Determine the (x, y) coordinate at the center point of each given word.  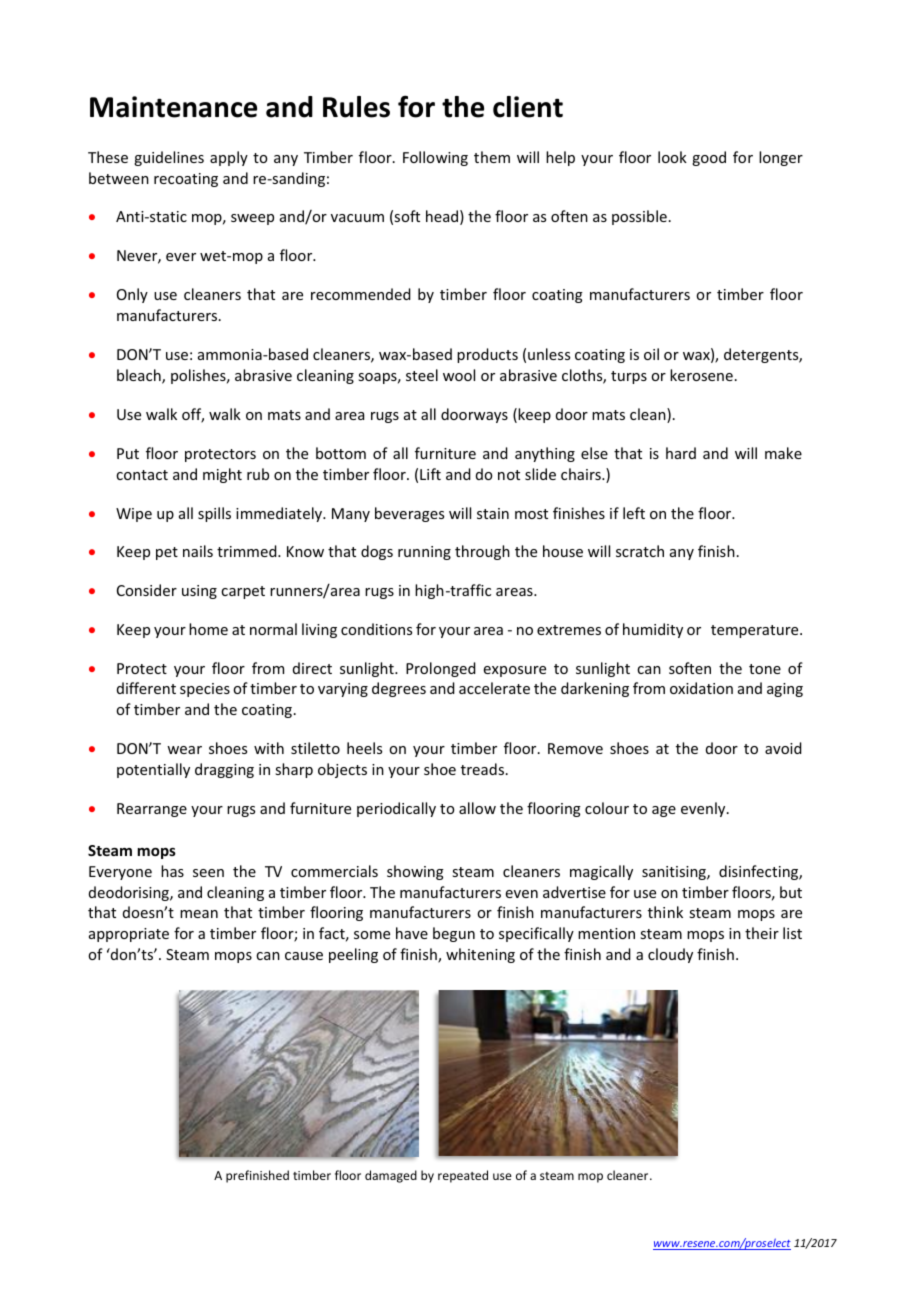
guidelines (169, 158)
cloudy (670, 955)
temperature (756, 631)
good (709, 158)
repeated (463, 1176)
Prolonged (441, 669)
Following (435, 158)
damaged (391, 1176)
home (208, 629)
